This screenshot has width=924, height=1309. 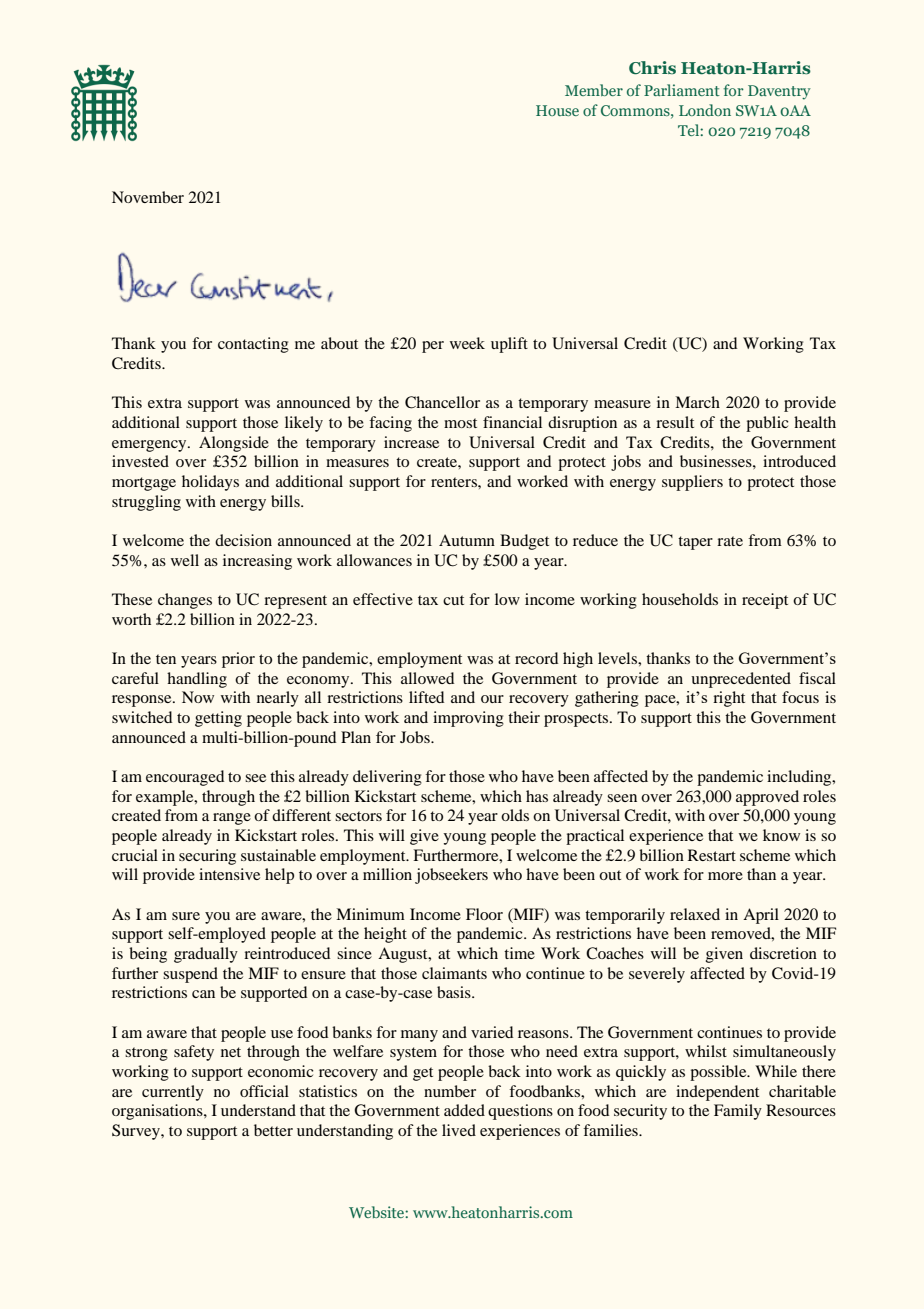 I want to click on week, so click(x=467, y=343).
